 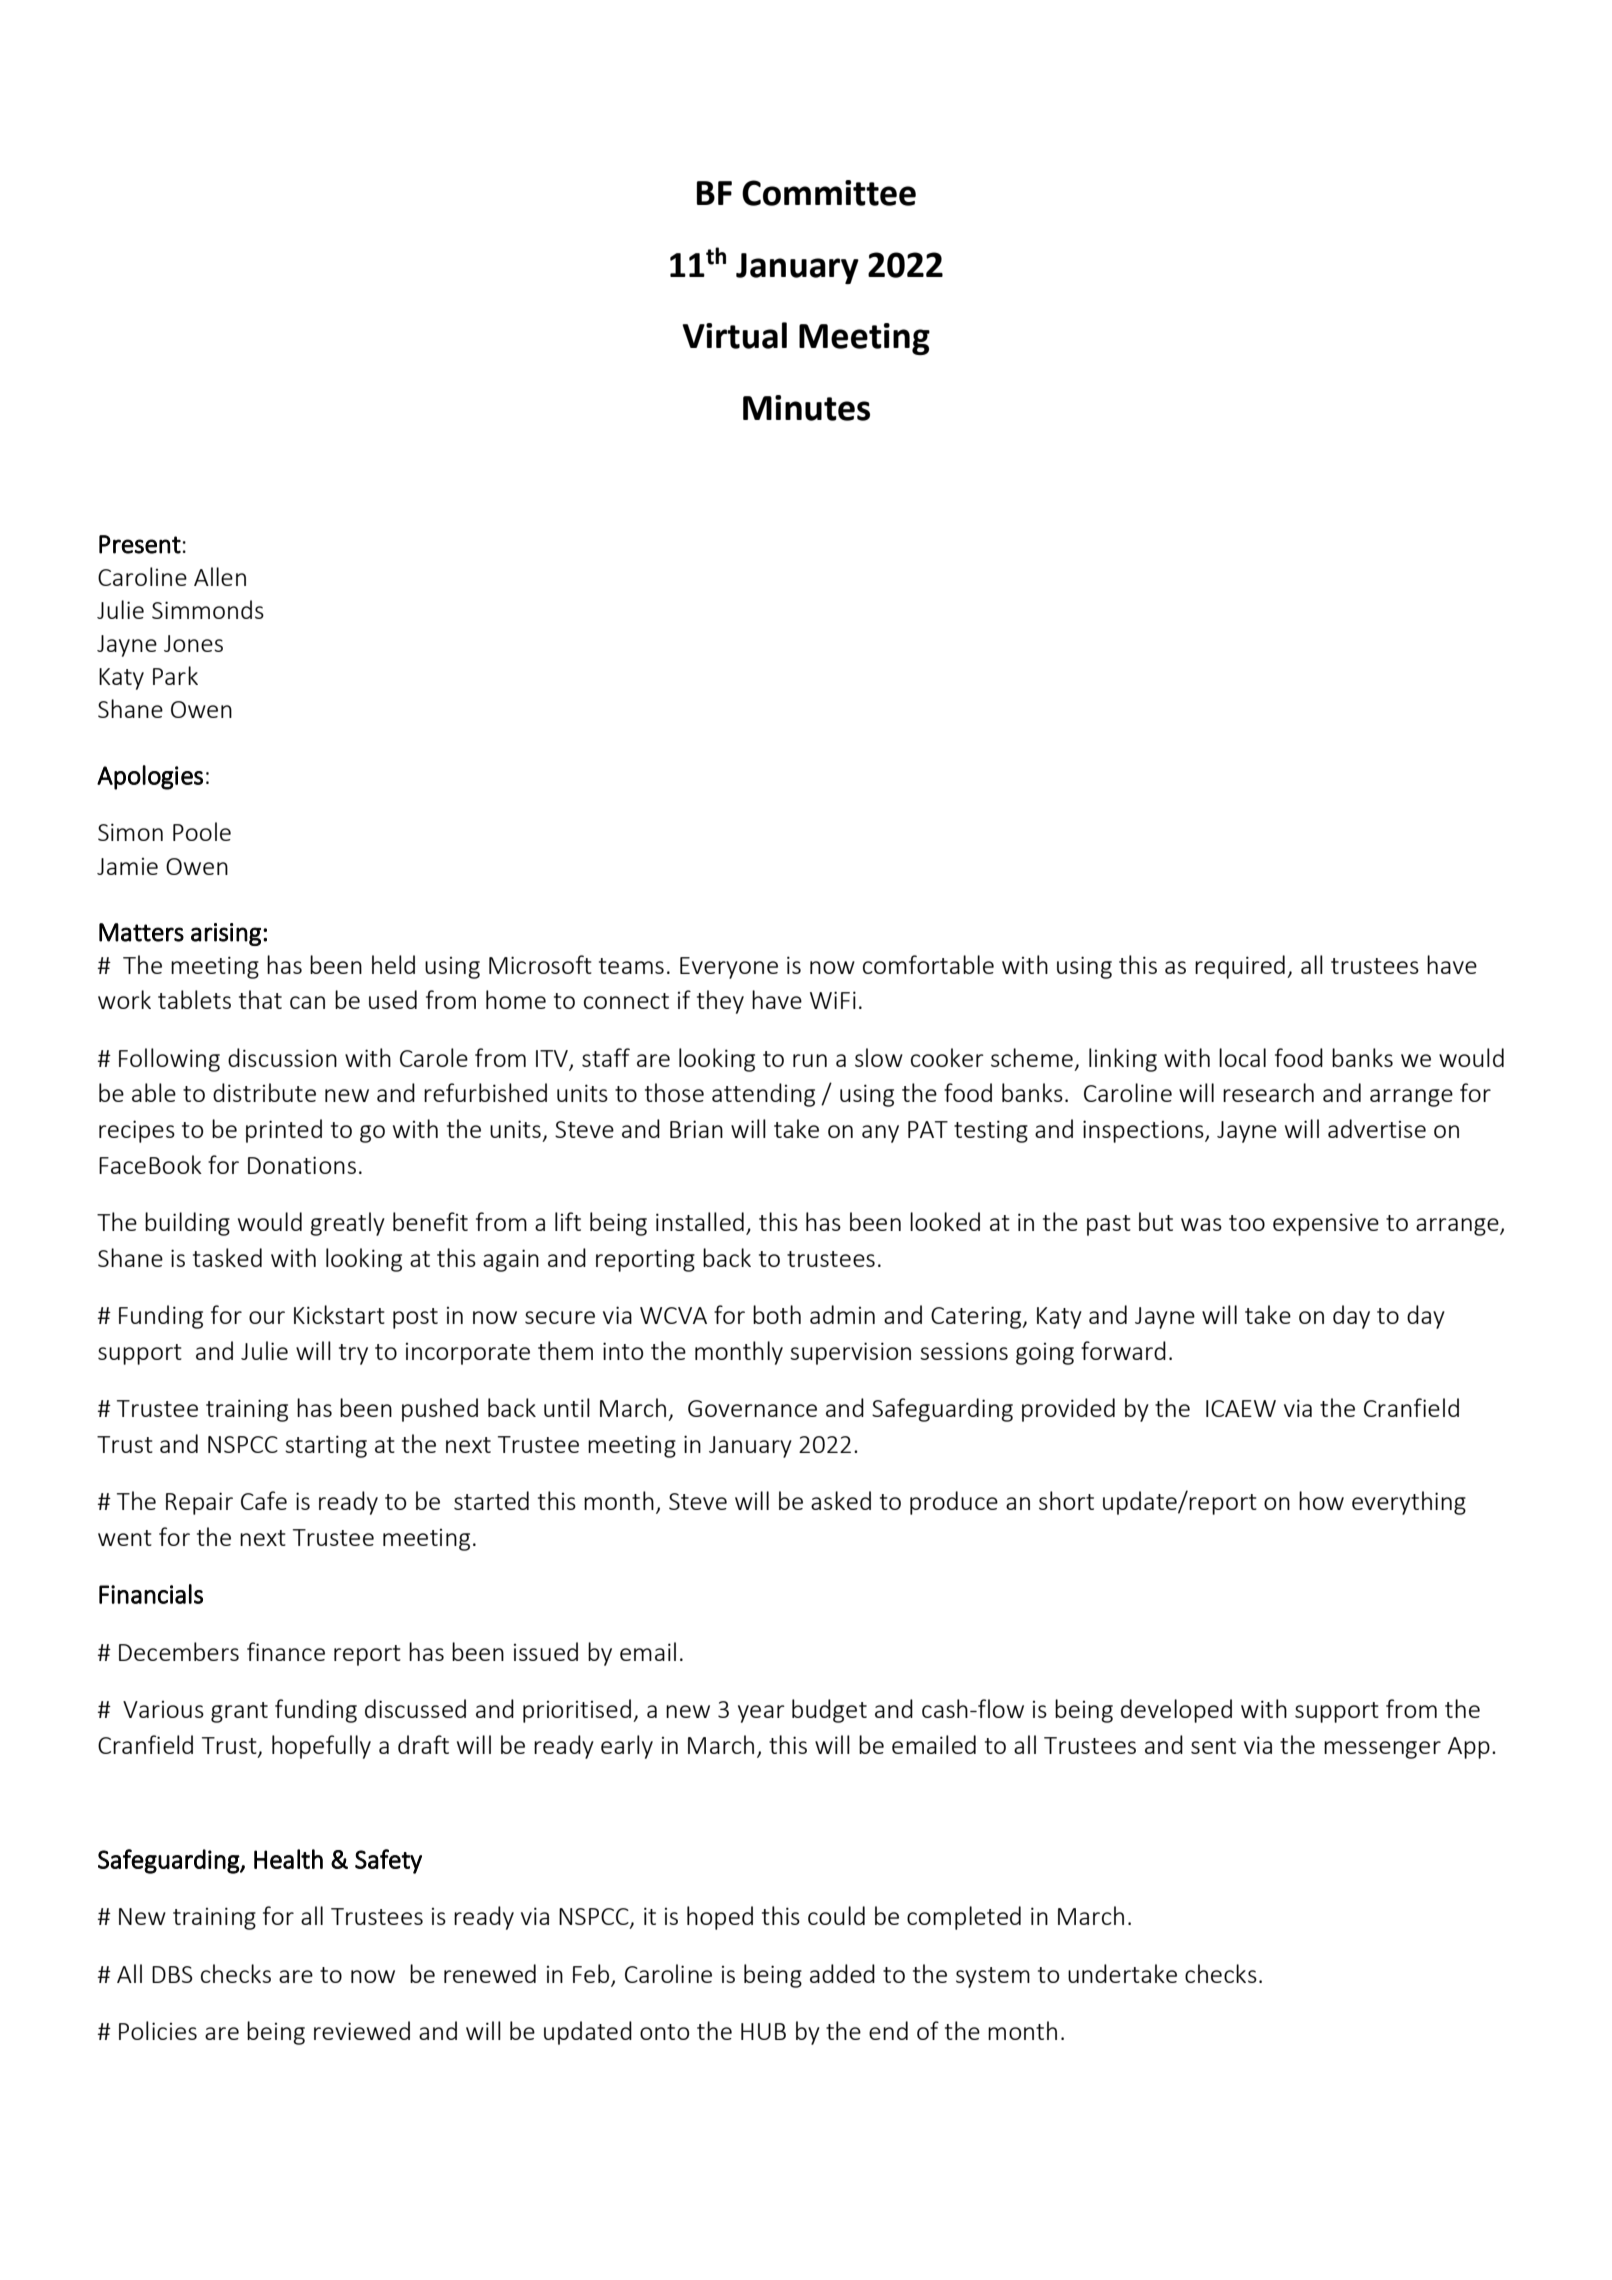 I want to click on developed, so click(x=1176, y=1711).
